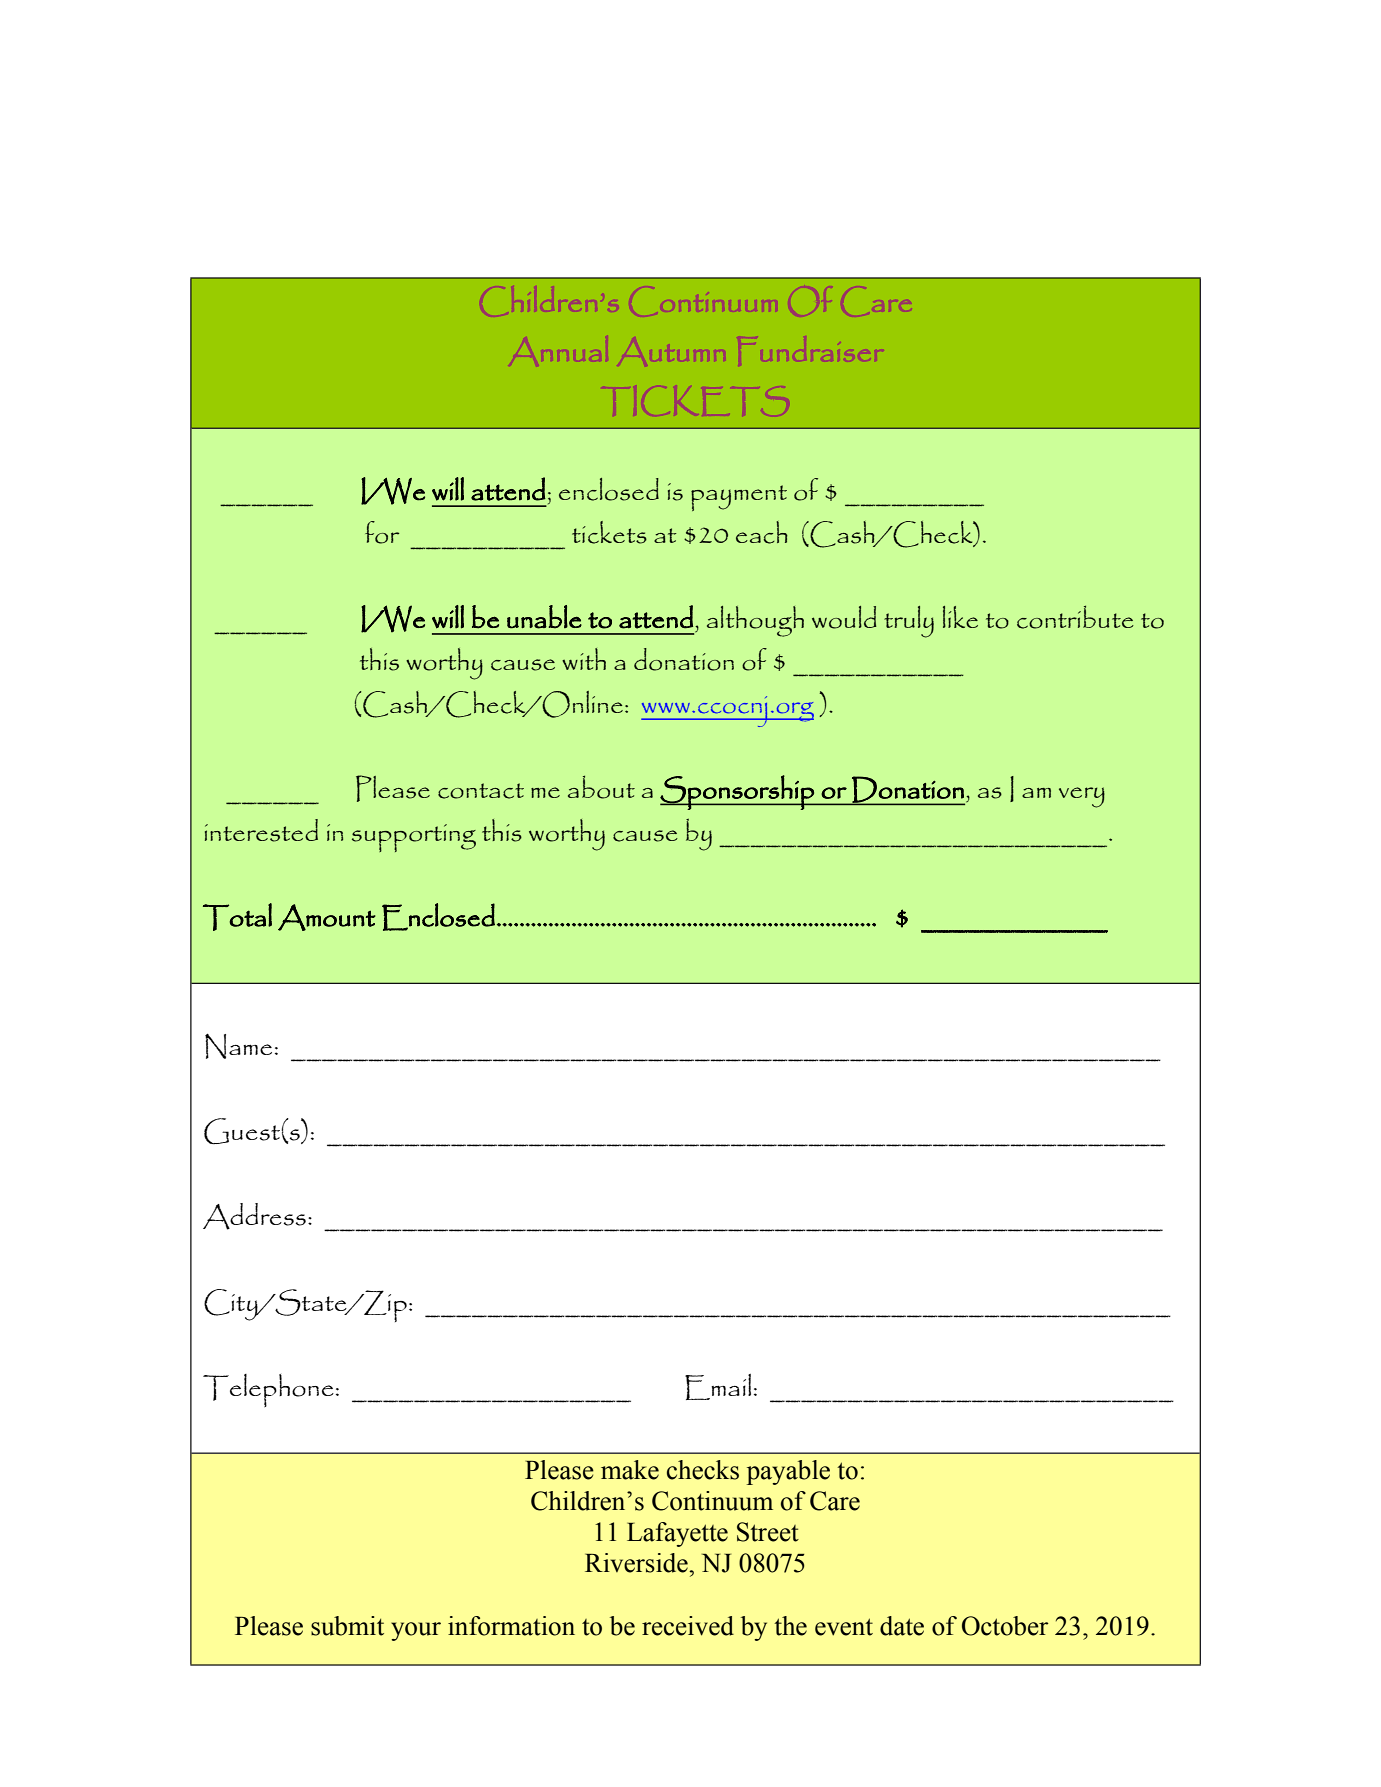 The height and width of the screenshot is (1787, 1381). What do you see at coordinates (1082, 797) in the screenshot?
I see `very` at bounding box center [1082, 797].
